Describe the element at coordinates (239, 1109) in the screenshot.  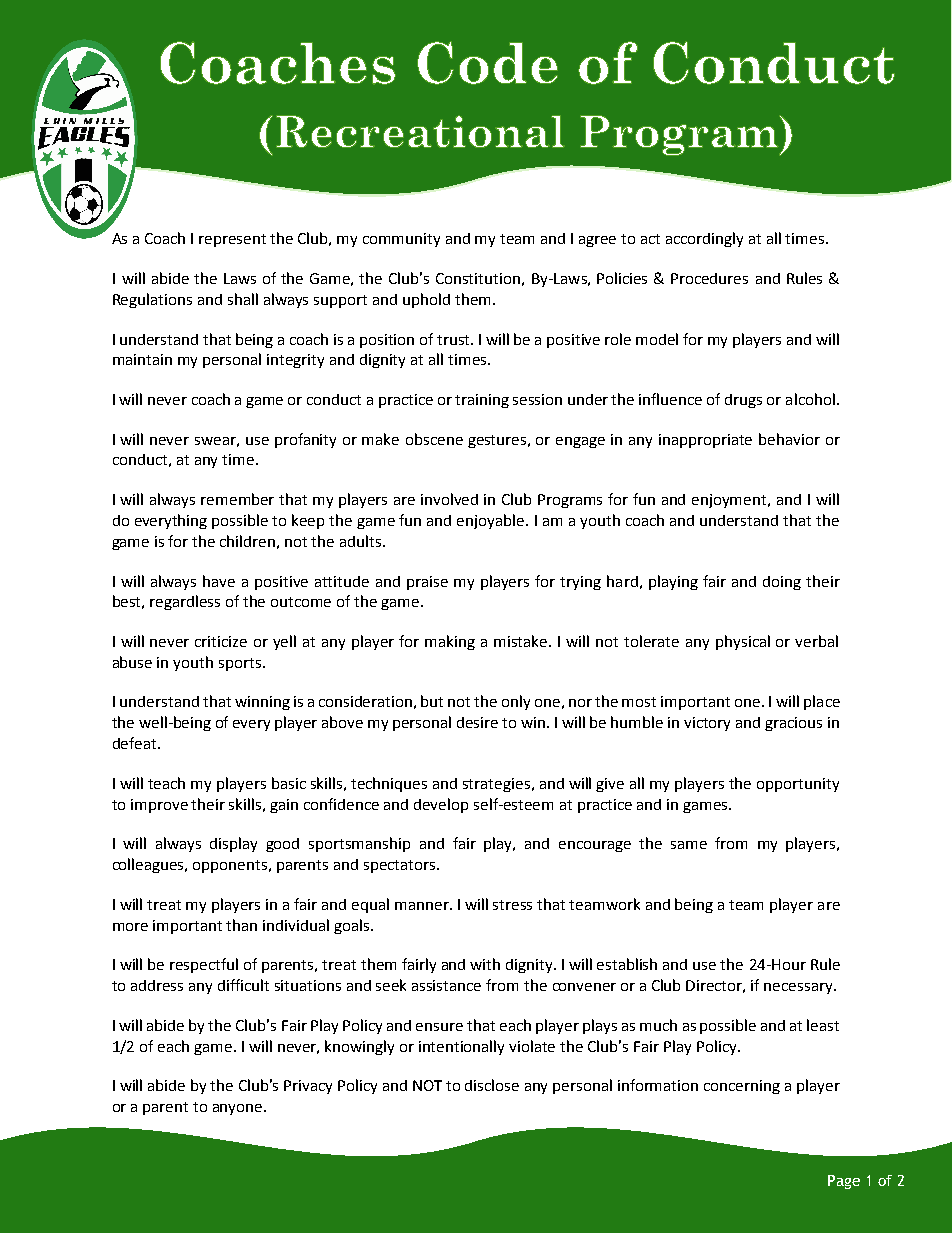
I see `anyone` at that location.
